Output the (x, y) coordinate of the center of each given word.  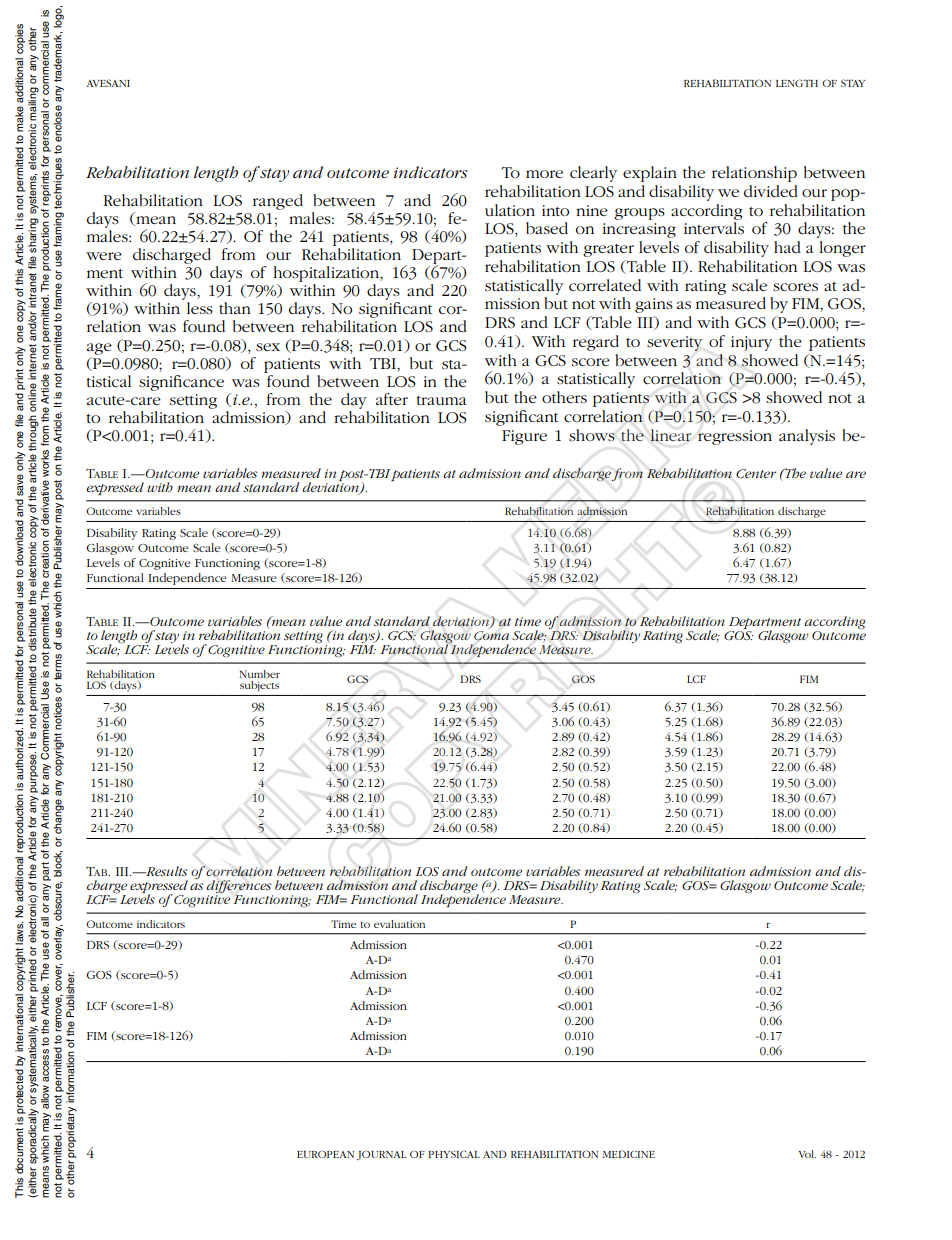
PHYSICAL (454, 1154)
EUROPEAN (325, 1154)
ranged (278, 202)
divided (771, 191)
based (547, 228)
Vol (807, 1154)
